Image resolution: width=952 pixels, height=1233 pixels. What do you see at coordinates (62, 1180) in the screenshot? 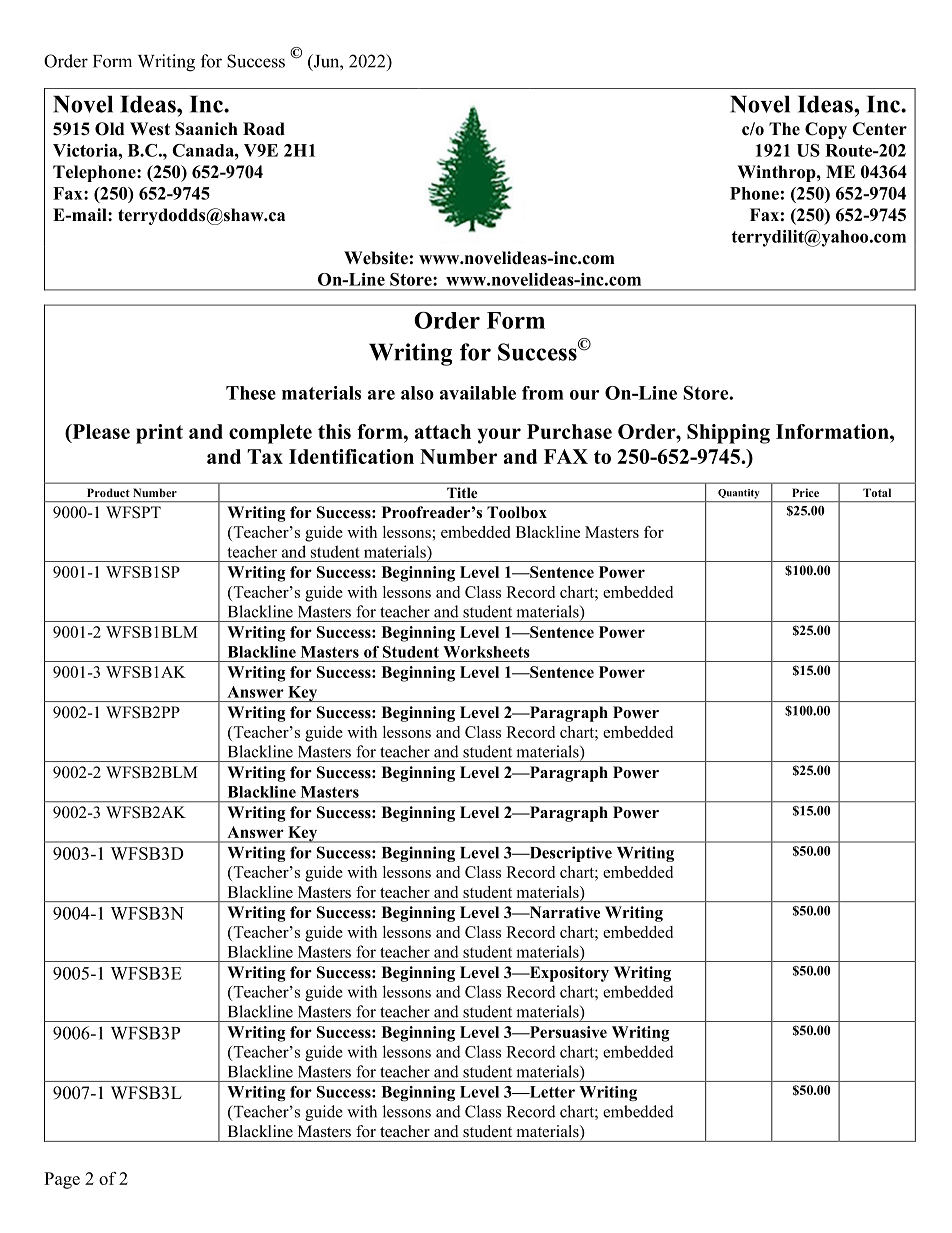
I see `Page` at bounding box center [62, 1180].
